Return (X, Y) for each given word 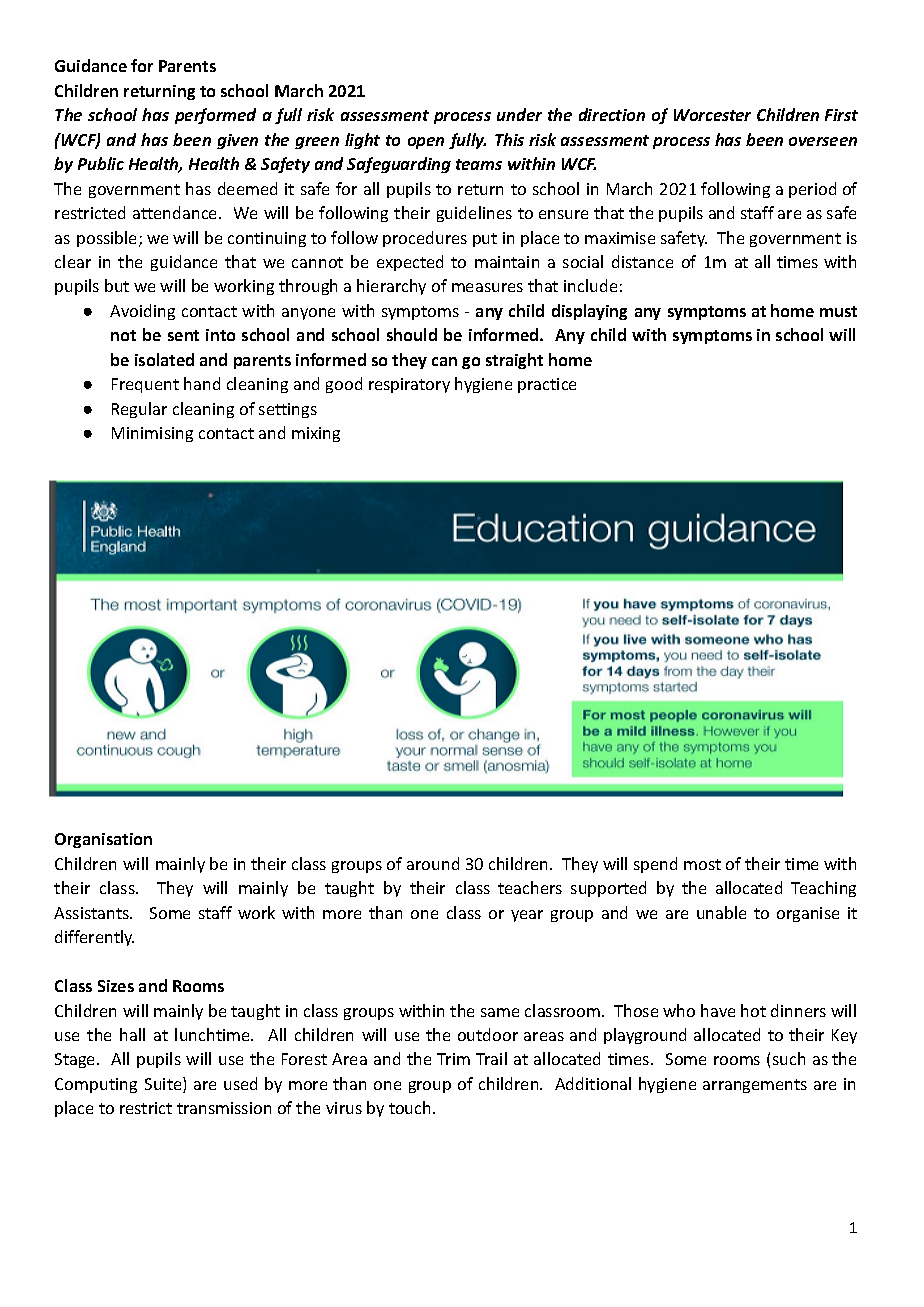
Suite (164, 1085)
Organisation (103, 840)
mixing (316, 434)
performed (215, 116)
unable (721, 912)
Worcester (712, 115)
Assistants (92, 913)
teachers (530, 887)
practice (547, 385)
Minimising (152, 434)
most (702, 864)
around (433, 863)
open (426, 143)
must (838, 311)
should (412, 334)
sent (183, 335)
